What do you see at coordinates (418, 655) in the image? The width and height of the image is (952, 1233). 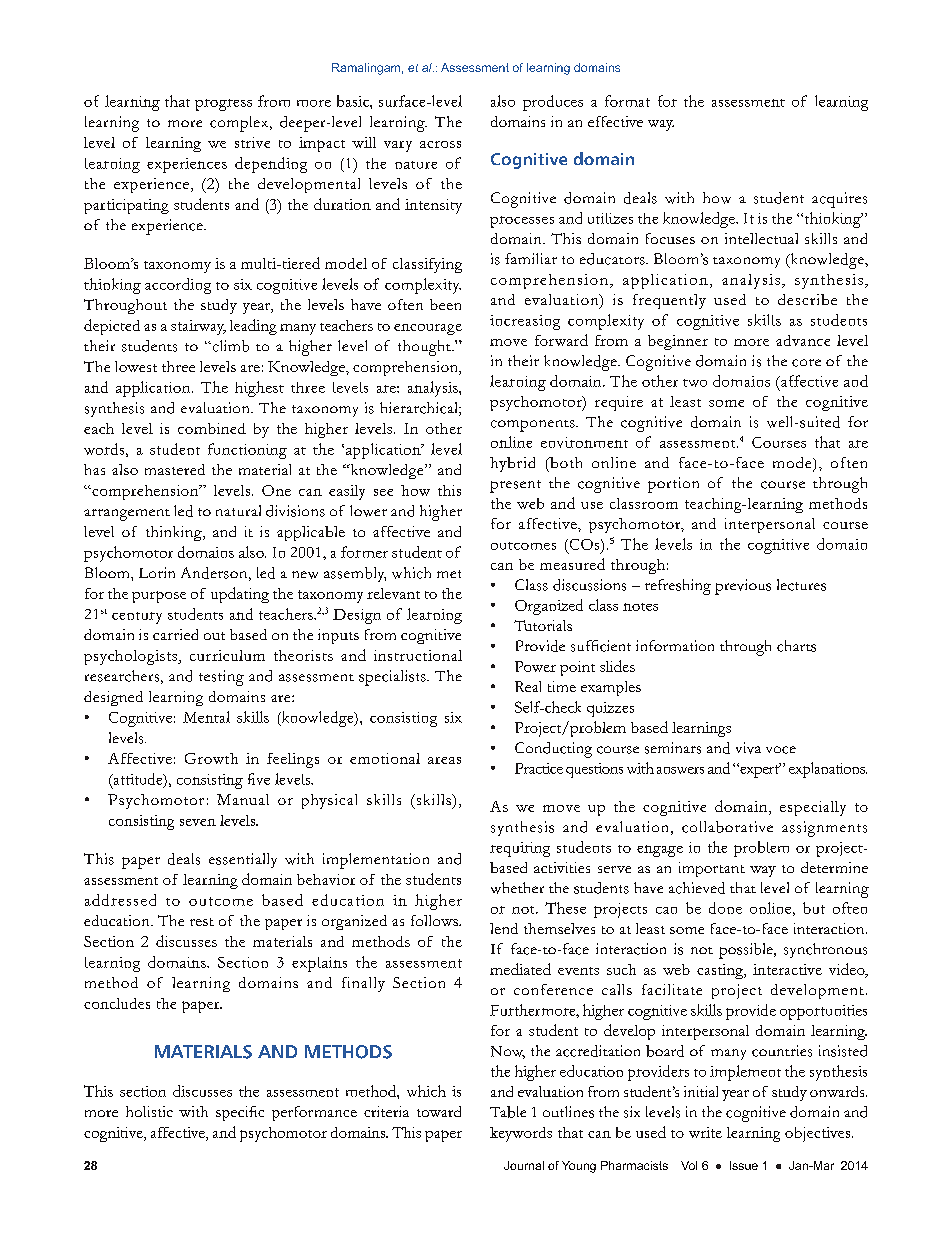 I see `instructional` at bounding box center [418, 655].
